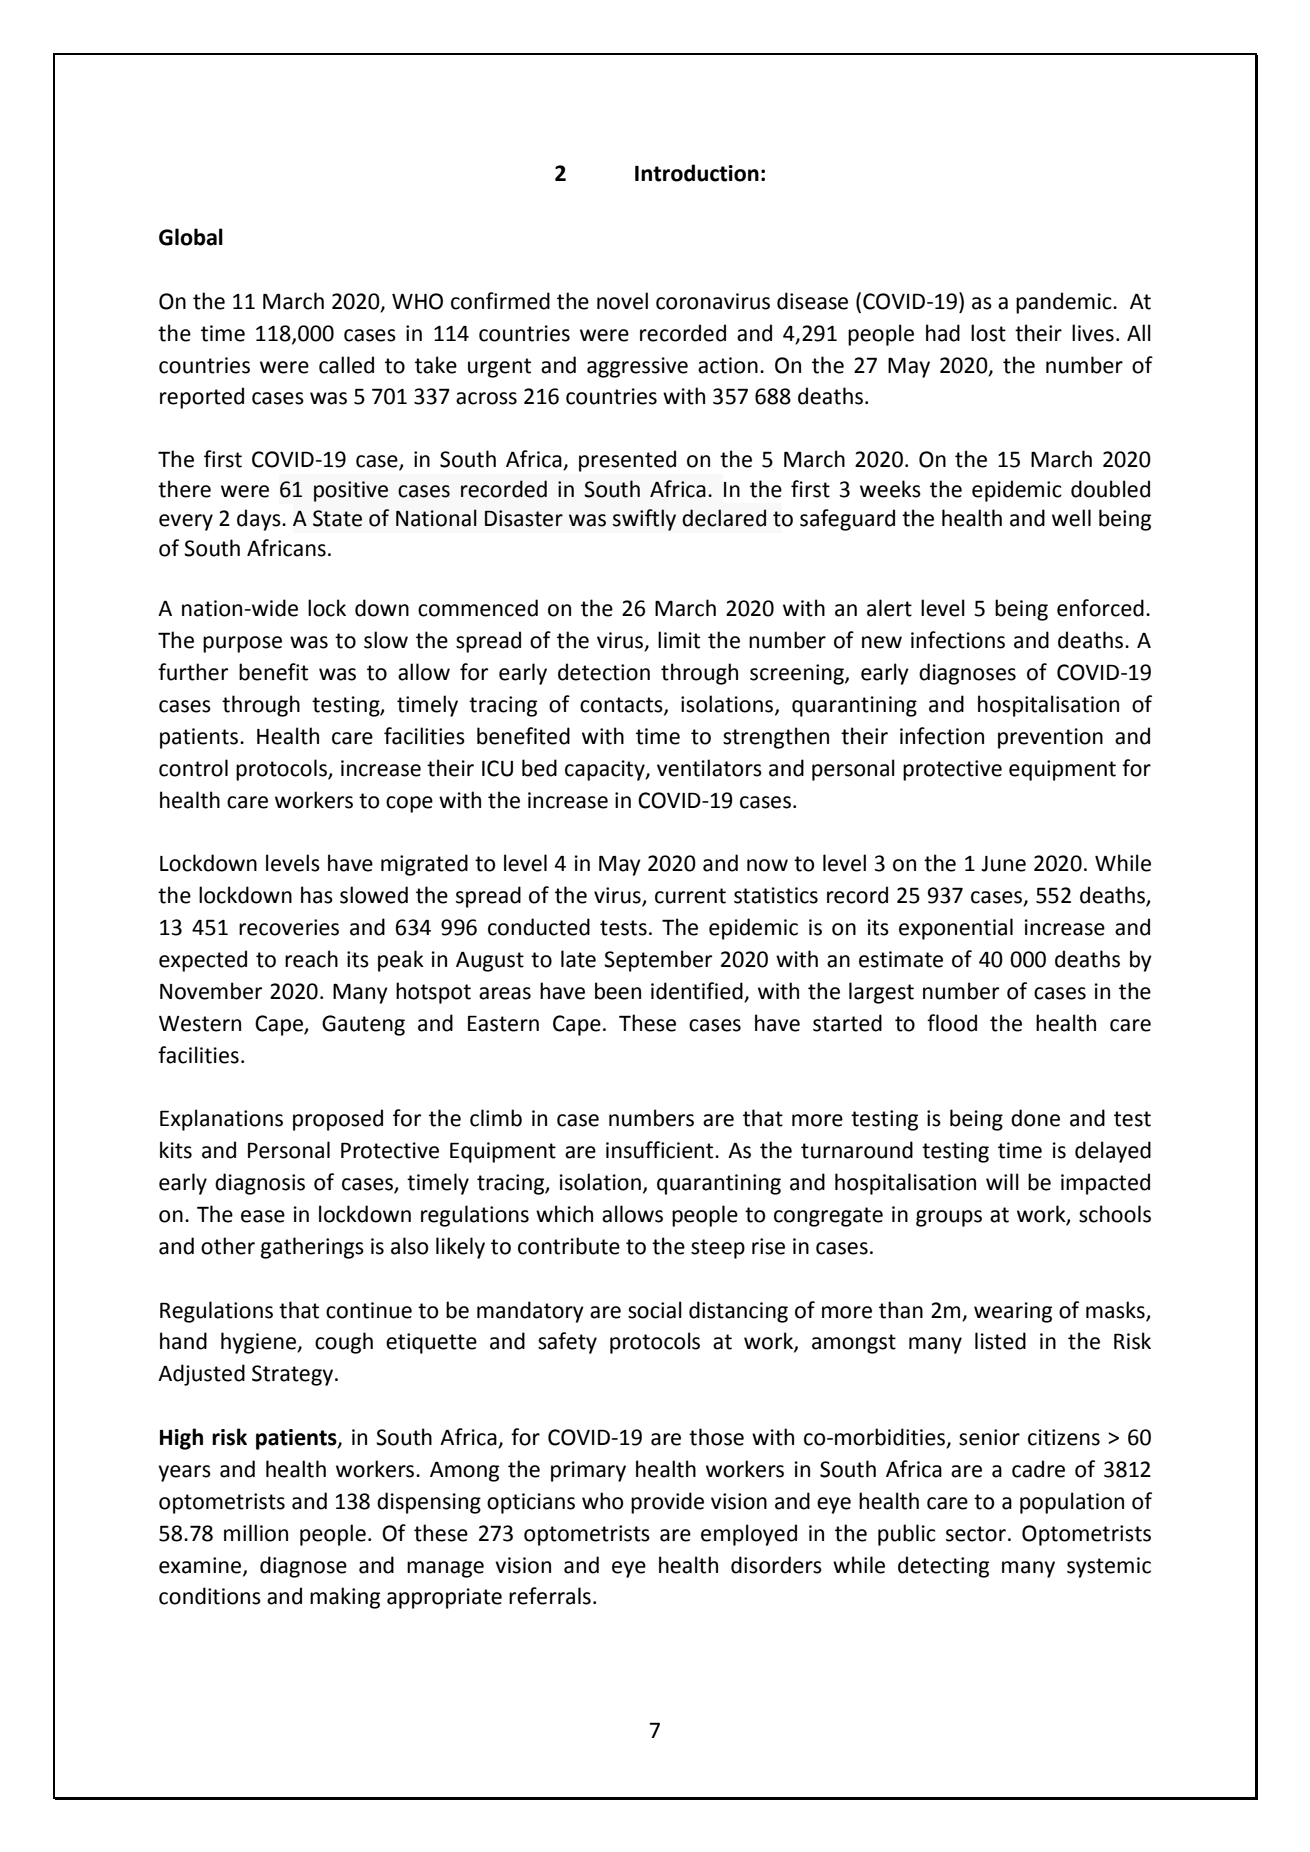 The image size is (1310, 1852). What do you see at coordinates (256, 1533) in the screenshot?
I see `million` at bounding box center [256, 1533].
